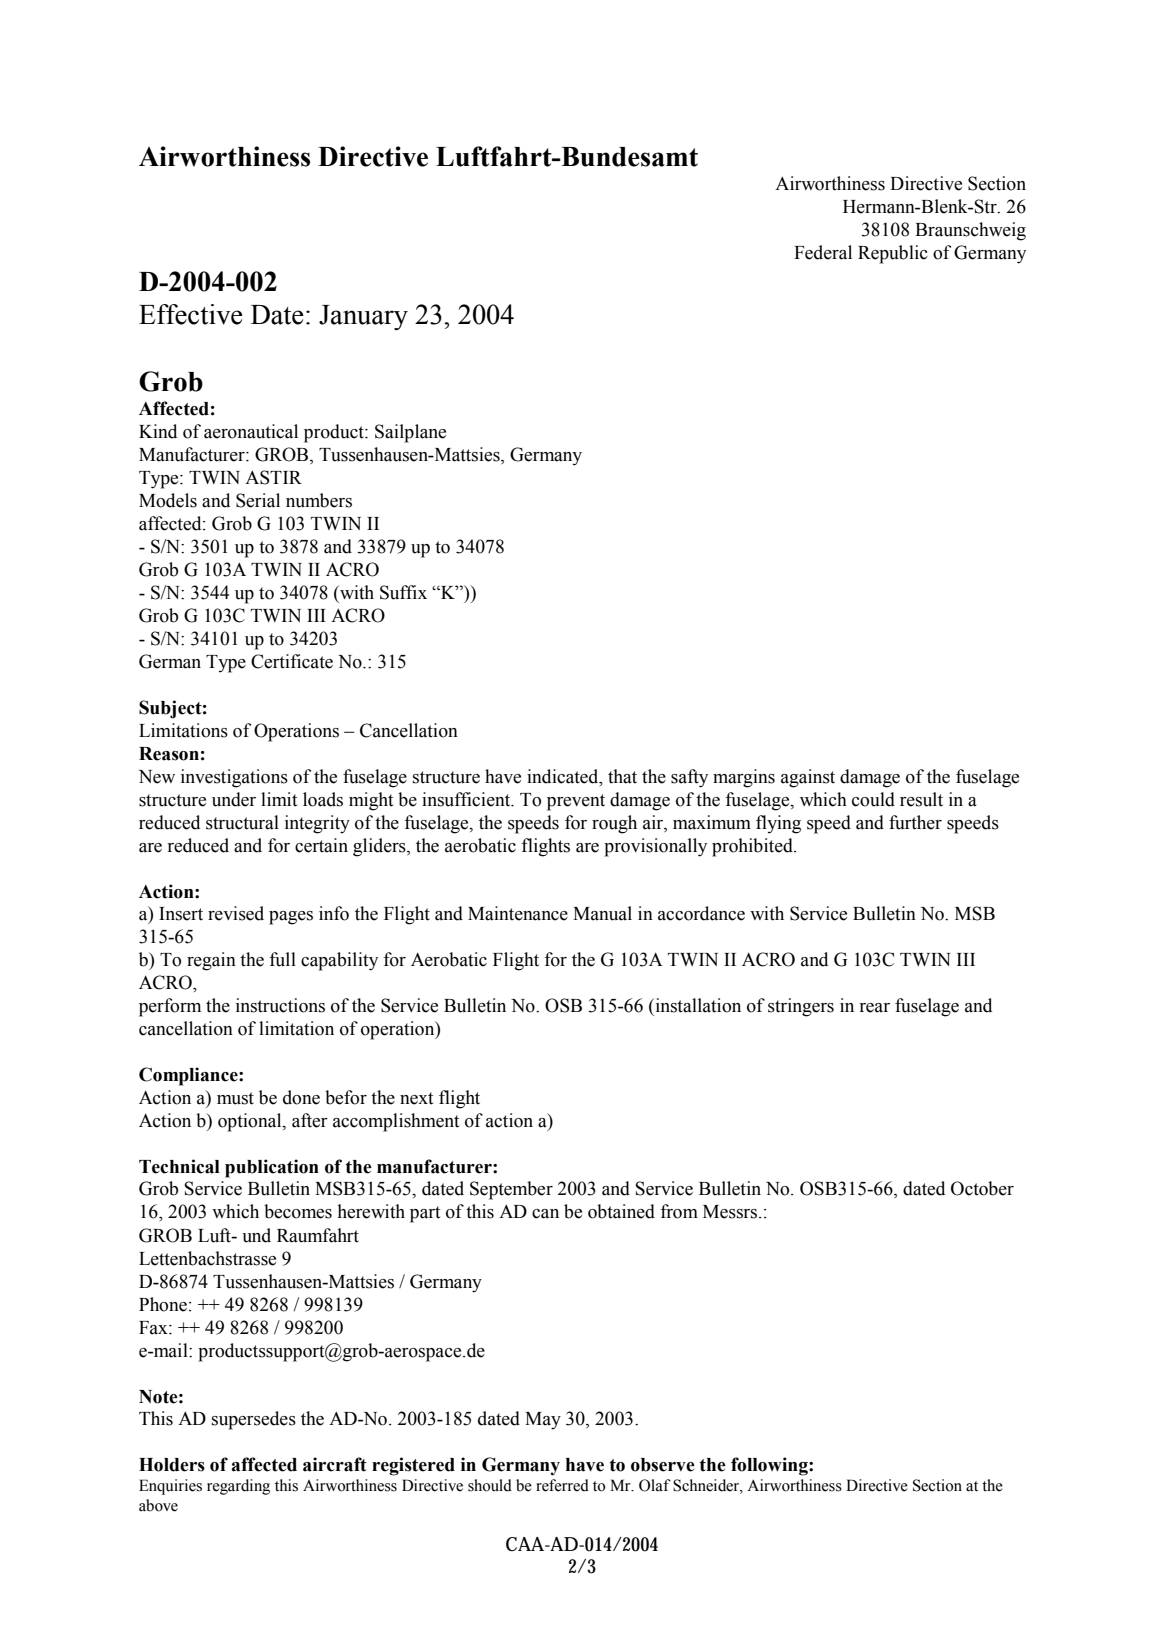 This document has height=1648, width=1164. What do you see at coordinates (238, 1487) in the document?
I see `regarding` at bounding box center [238, 1487].
